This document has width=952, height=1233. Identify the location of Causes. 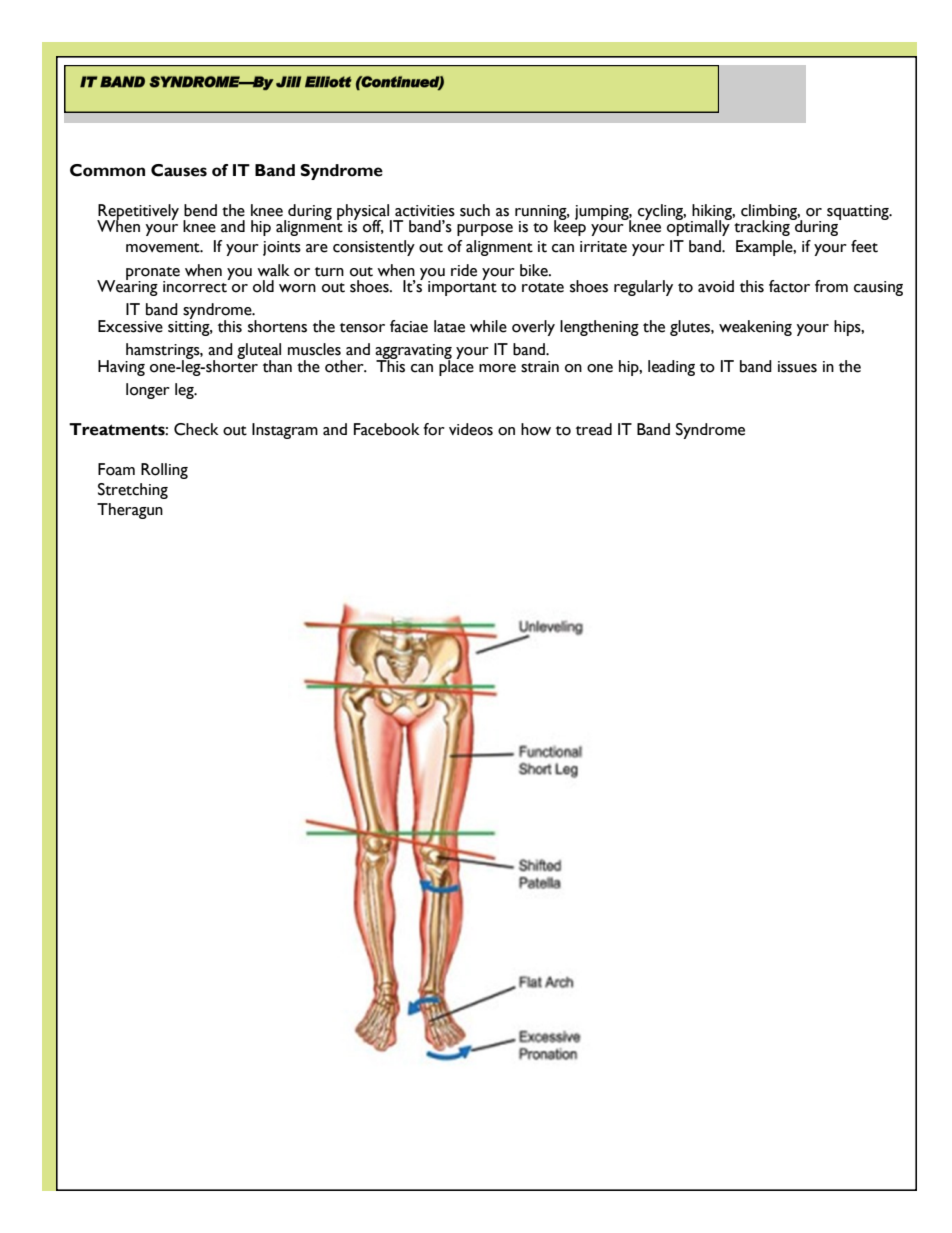
(179, 170).
